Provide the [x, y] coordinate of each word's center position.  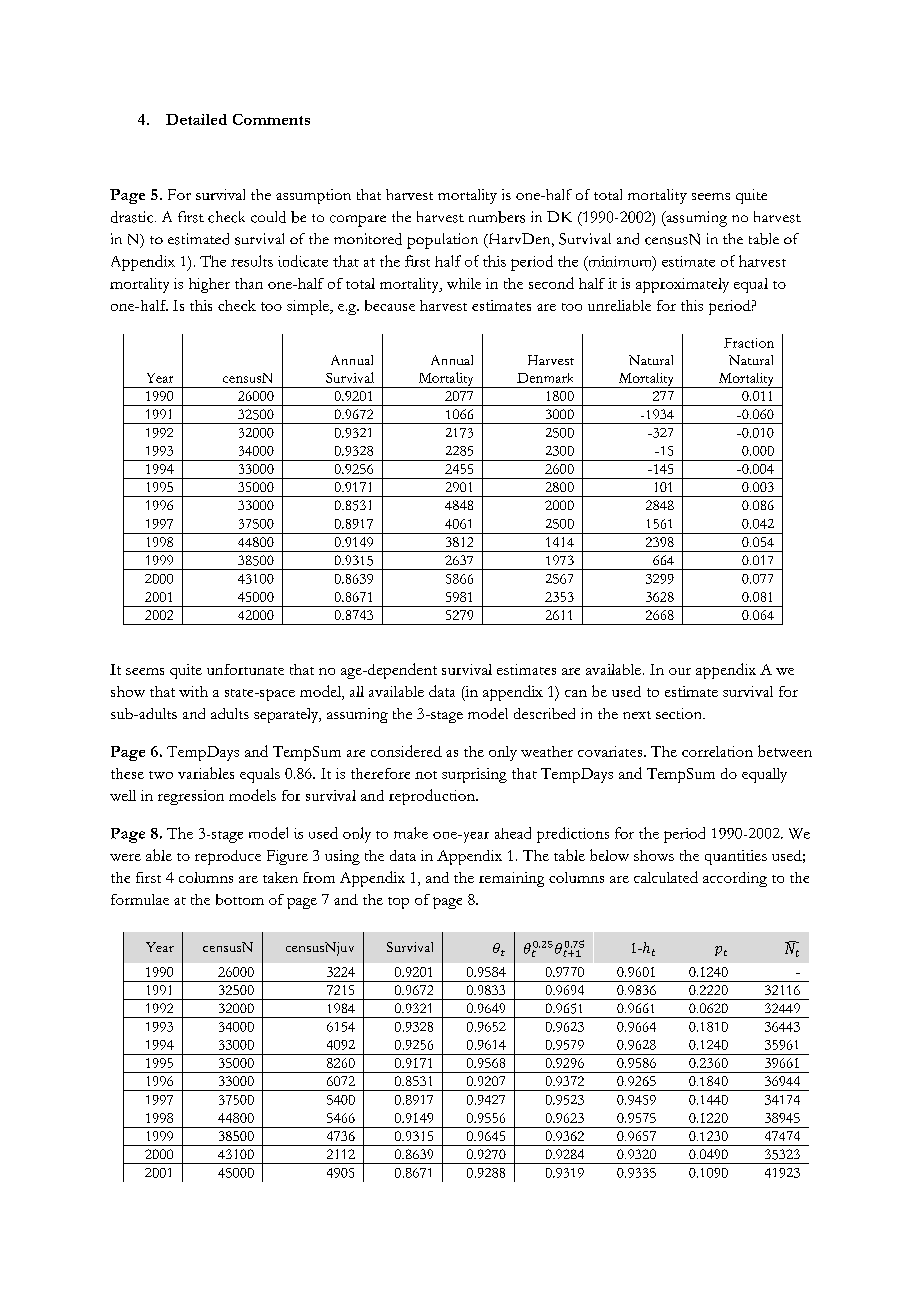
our [680, 671]
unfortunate [245, 669]
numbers [497, 217]
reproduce [228, 857]
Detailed [196, 119]
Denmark [545, 378]
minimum [620, 262]
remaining [511, 879]
